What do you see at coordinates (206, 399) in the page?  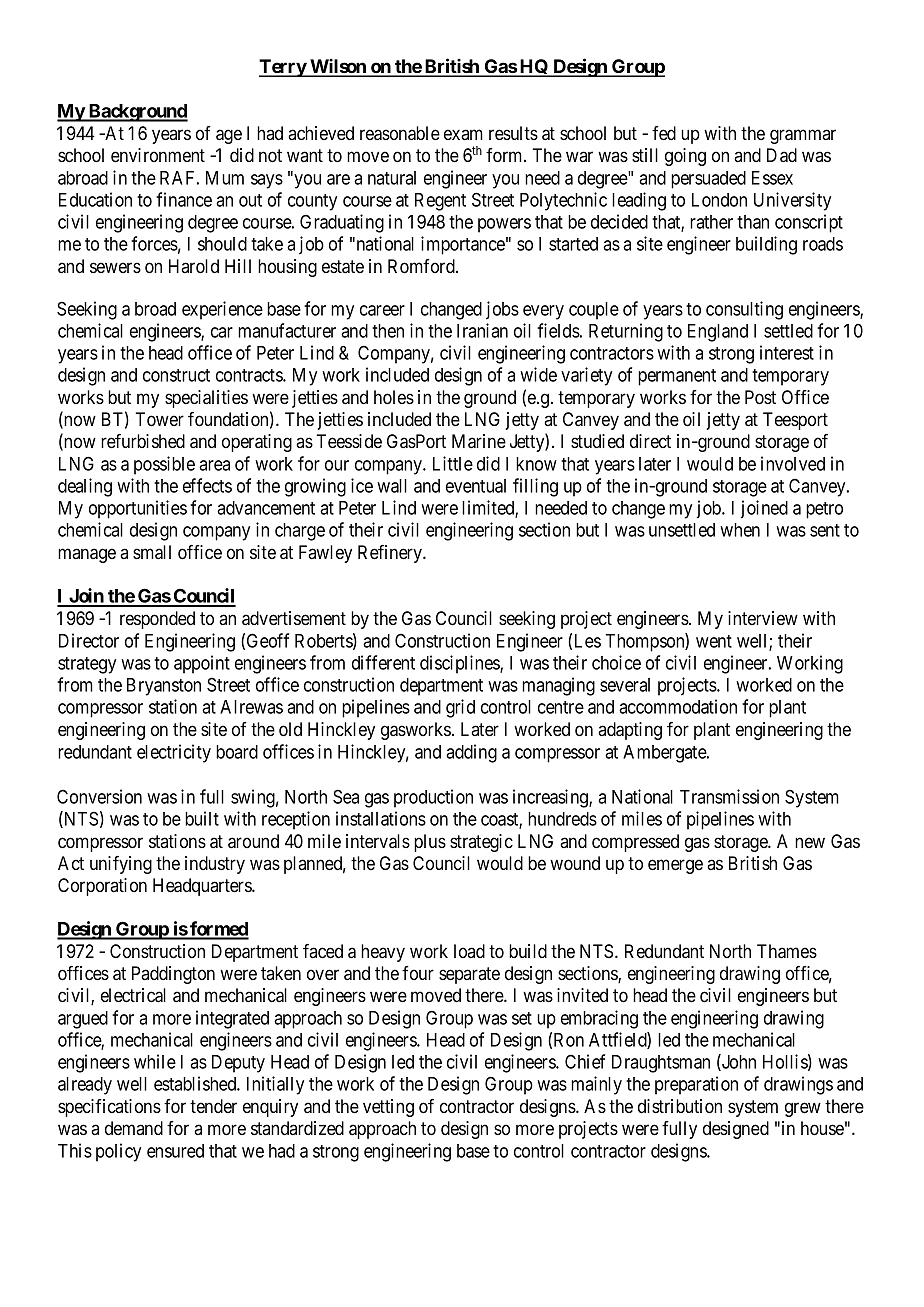 I see `specialities` at bounding box center [206, 399].
